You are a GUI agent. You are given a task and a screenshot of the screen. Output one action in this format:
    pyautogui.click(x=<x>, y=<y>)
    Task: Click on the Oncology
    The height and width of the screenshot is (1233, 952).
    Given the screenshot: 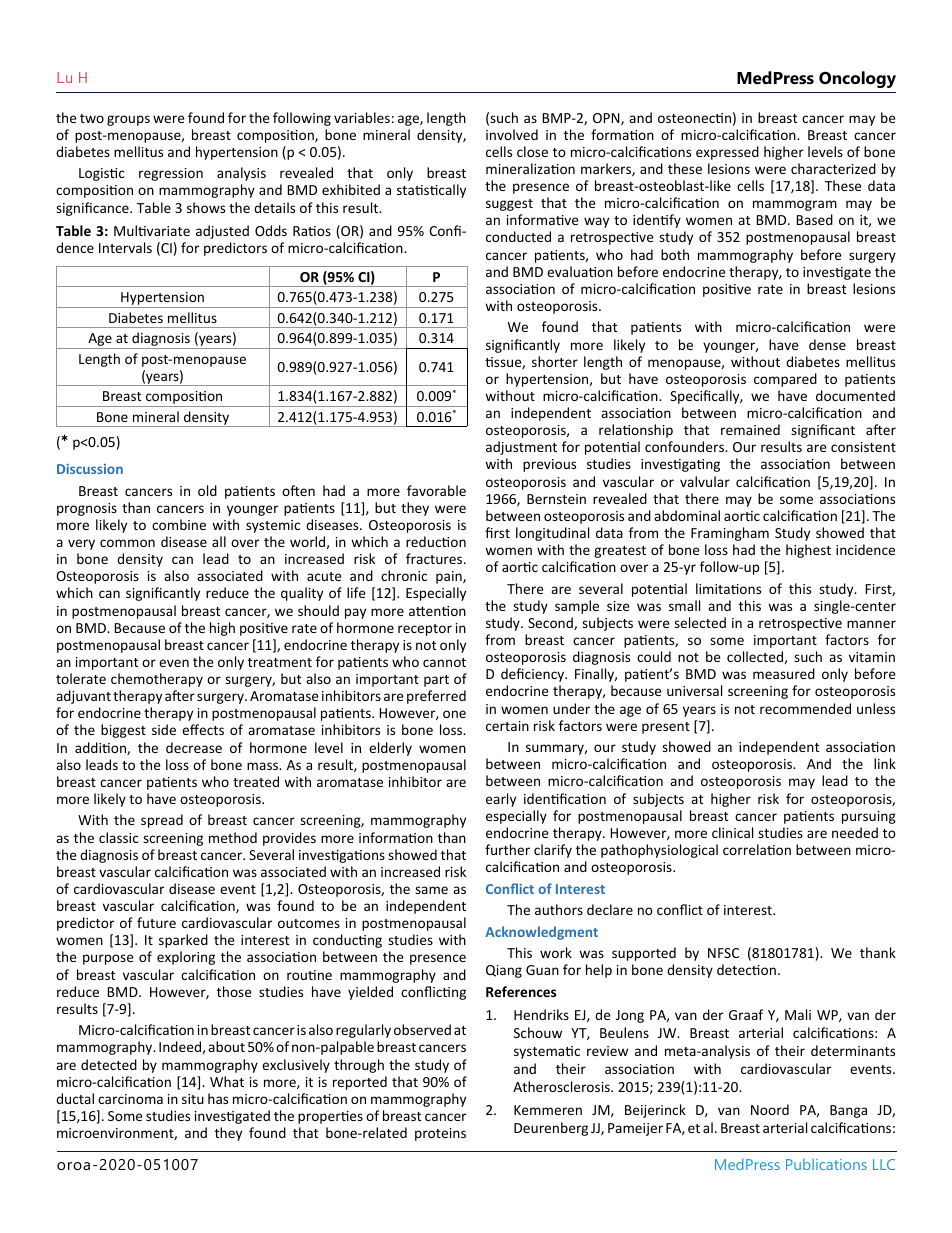 What is the action you would take?
    pyautogui.click(x=857, y=79)
